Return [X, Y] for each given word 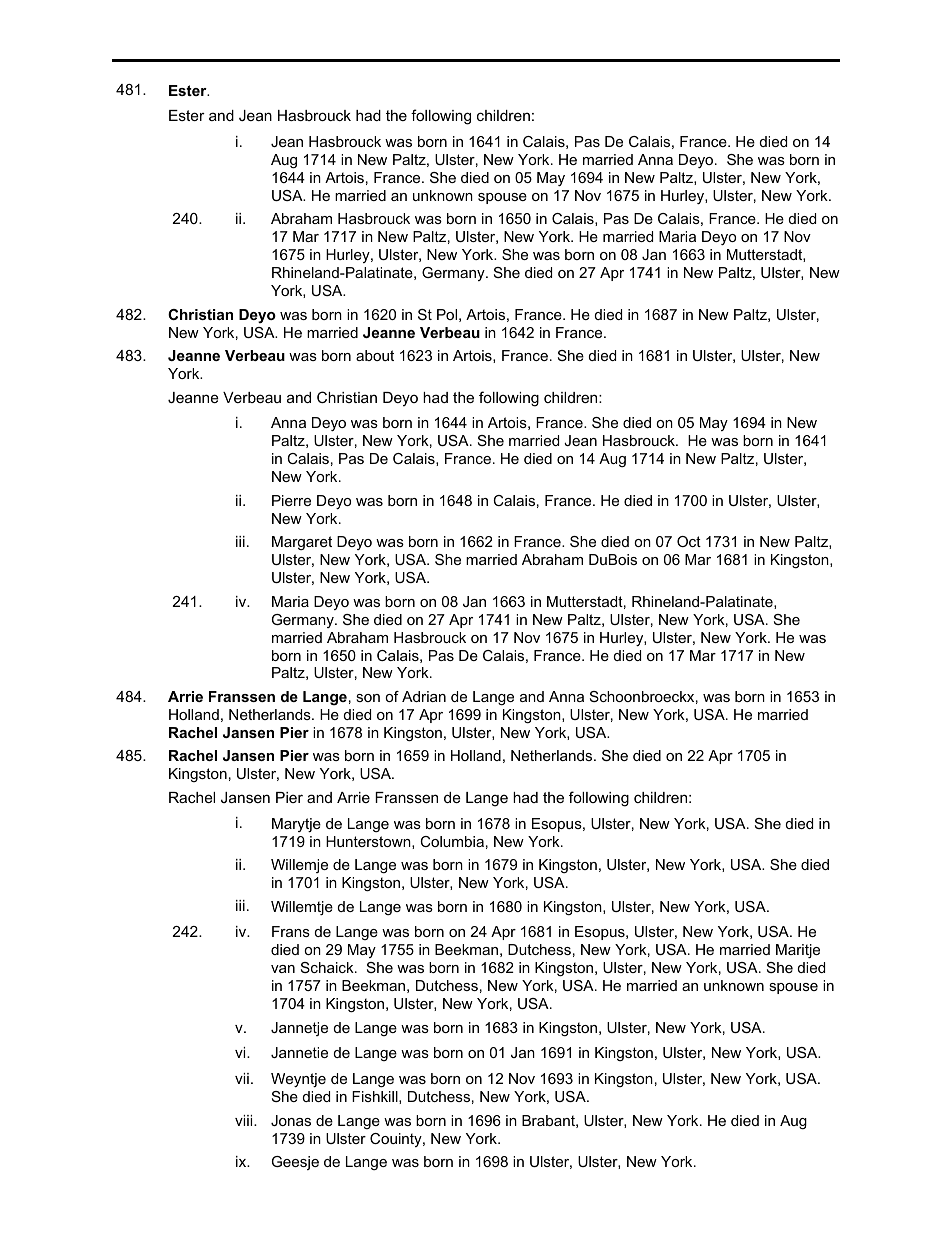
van [283, 969]
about [375, 355]
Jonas [291, 1120]
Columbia [452, 841]
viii [245, 1120]
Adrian [424, 696]
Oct [689, 541]
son [368, 698]
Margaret [302, 543]
